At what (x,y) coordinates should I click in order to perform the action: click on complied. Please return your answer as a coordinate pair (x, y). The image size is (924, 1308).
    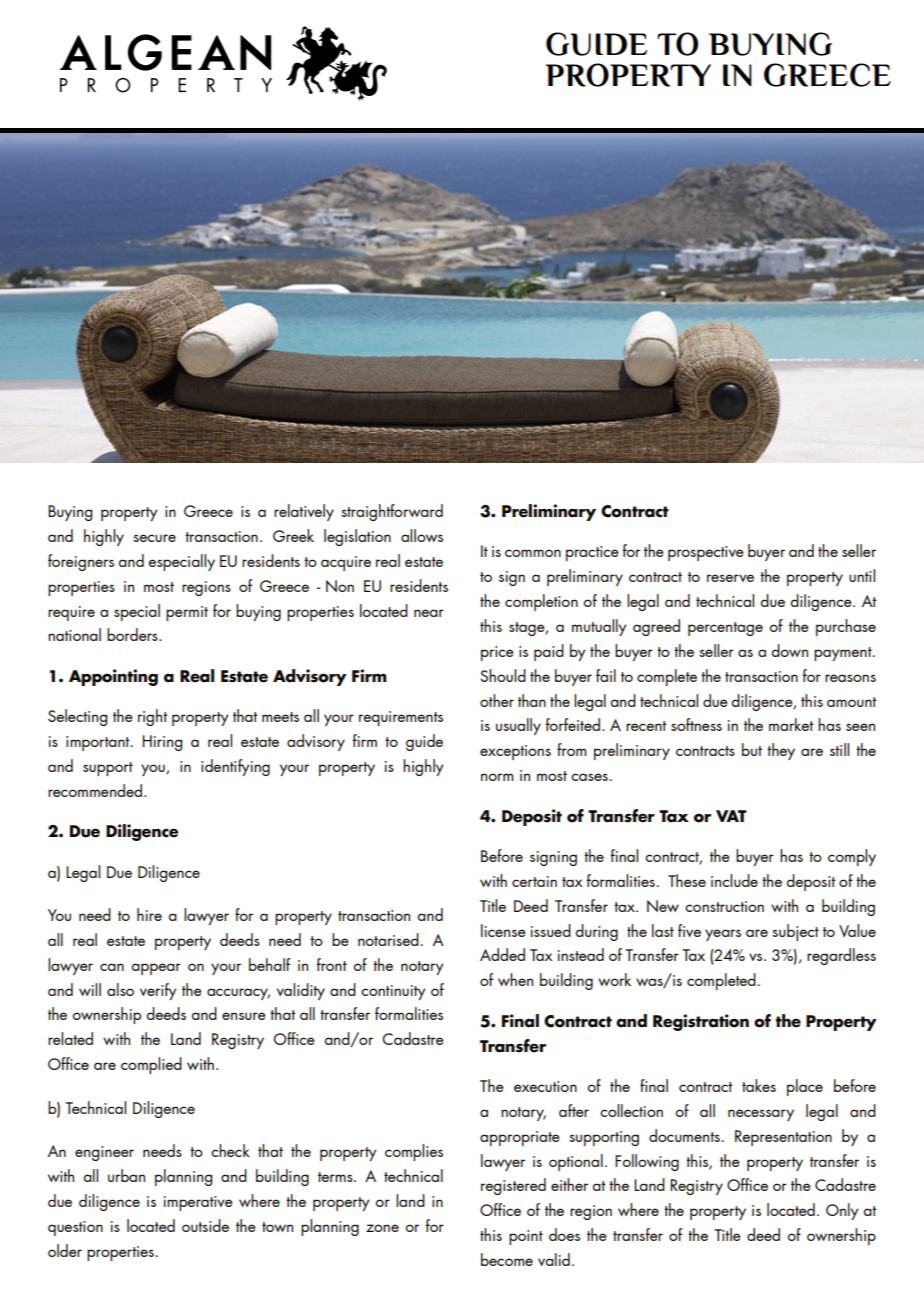
    Looking at the image, I should click on (151, 1065).
